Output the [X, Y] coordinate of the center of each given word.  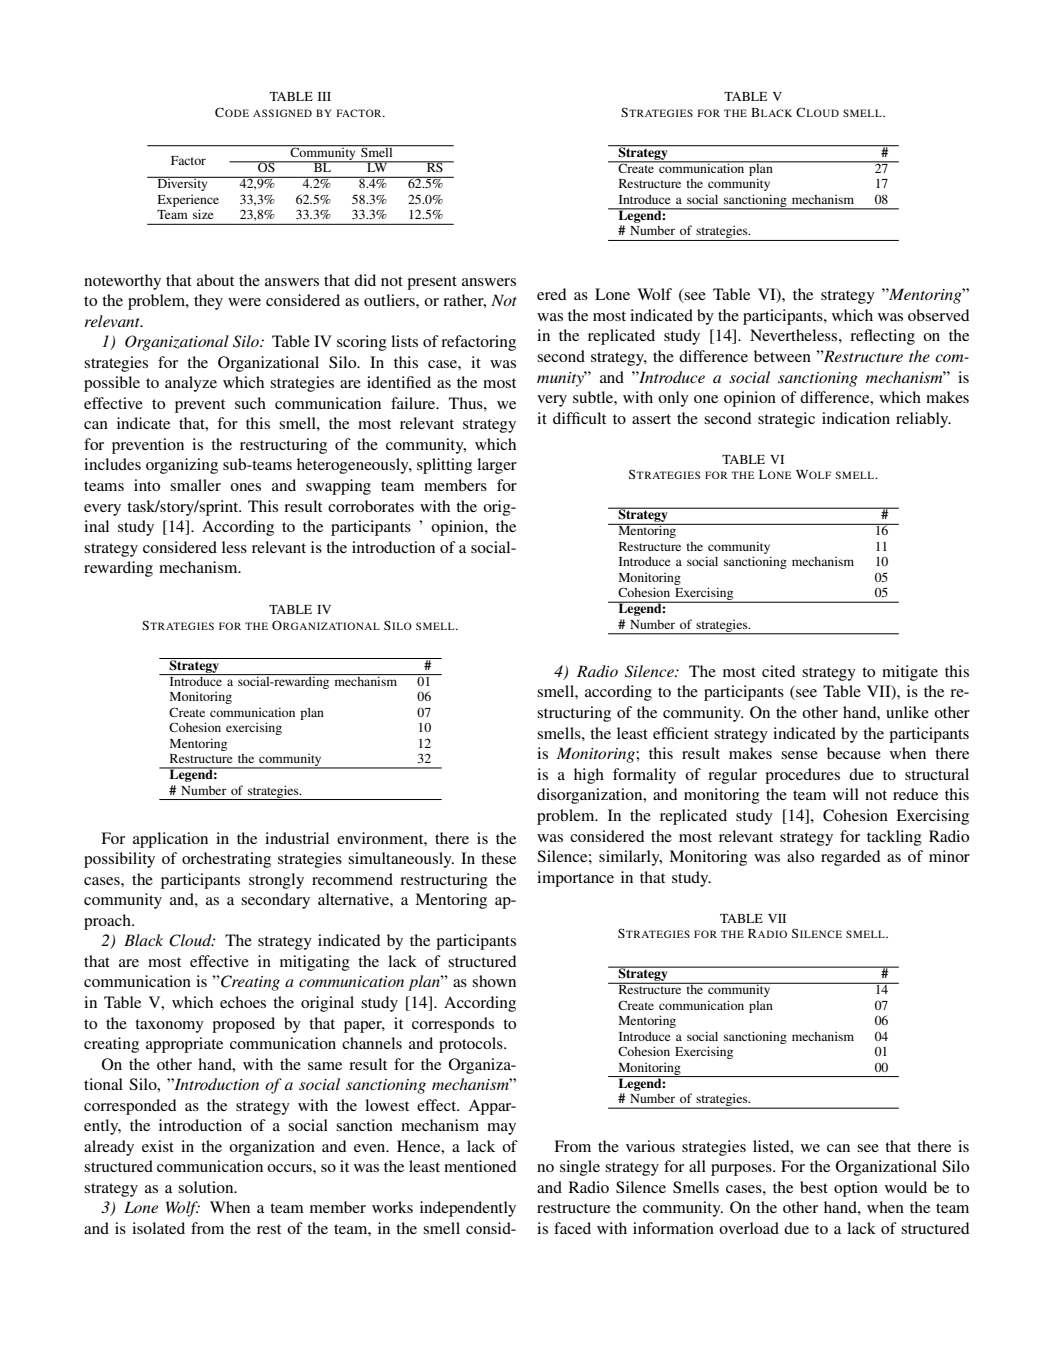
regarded [850, 858]
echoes [243, 1002]
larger [497, 466]
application [170, 840]
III [324, 96]
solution [207, 1187]
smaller [195, 485]
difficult [579, 418]
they [208, 302]
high [589, 776]
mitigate [910, 673]
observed [938, 315]
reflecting [882, 337]
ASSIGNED [282, 113]
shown [494, 981]
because [854, 753]
